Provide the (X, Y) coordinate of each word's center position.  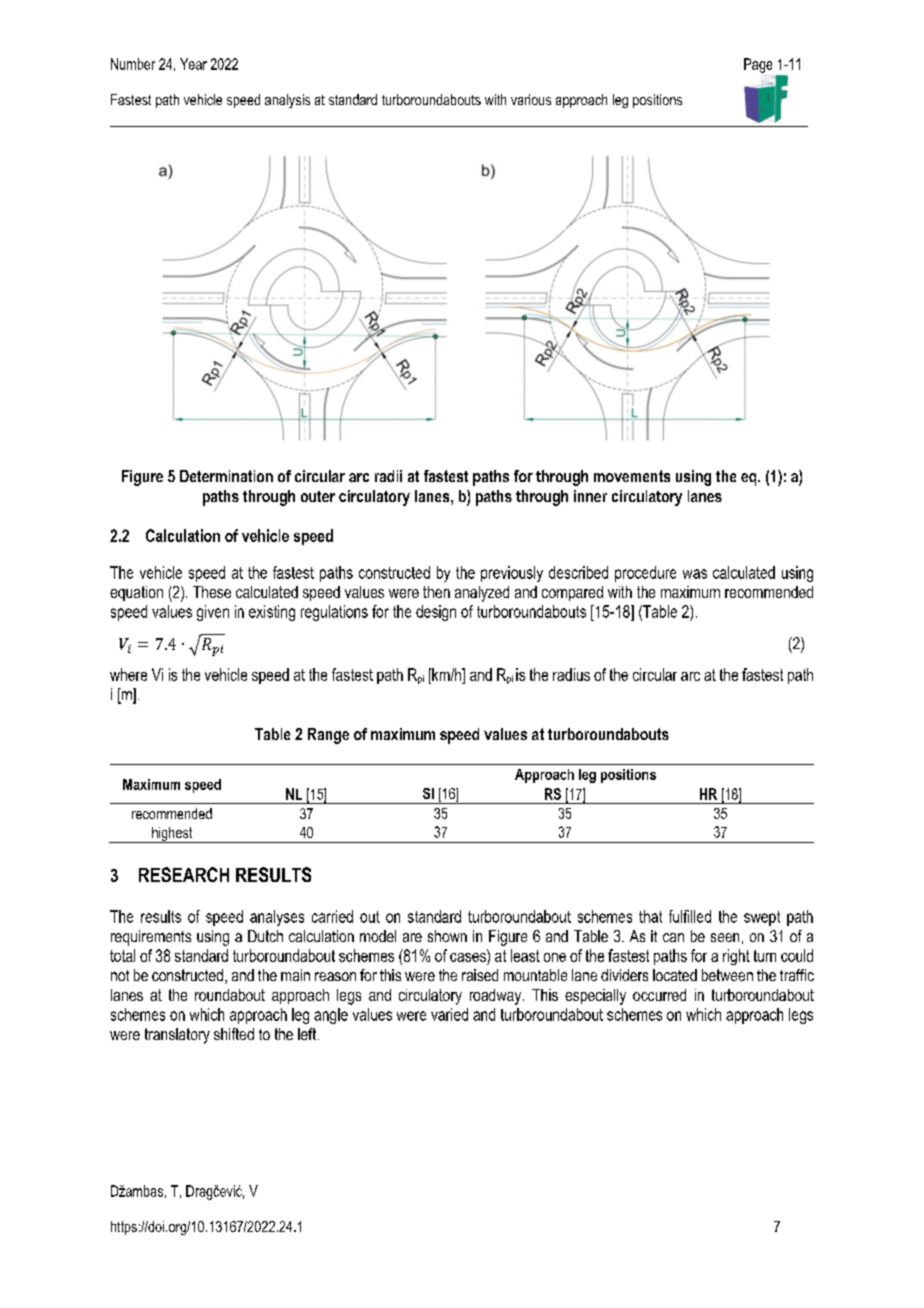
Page (758, 65)
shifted (234, 1034)
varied (449, 1014)
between (727, 975)
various (531, 99)
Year (193, 64)
